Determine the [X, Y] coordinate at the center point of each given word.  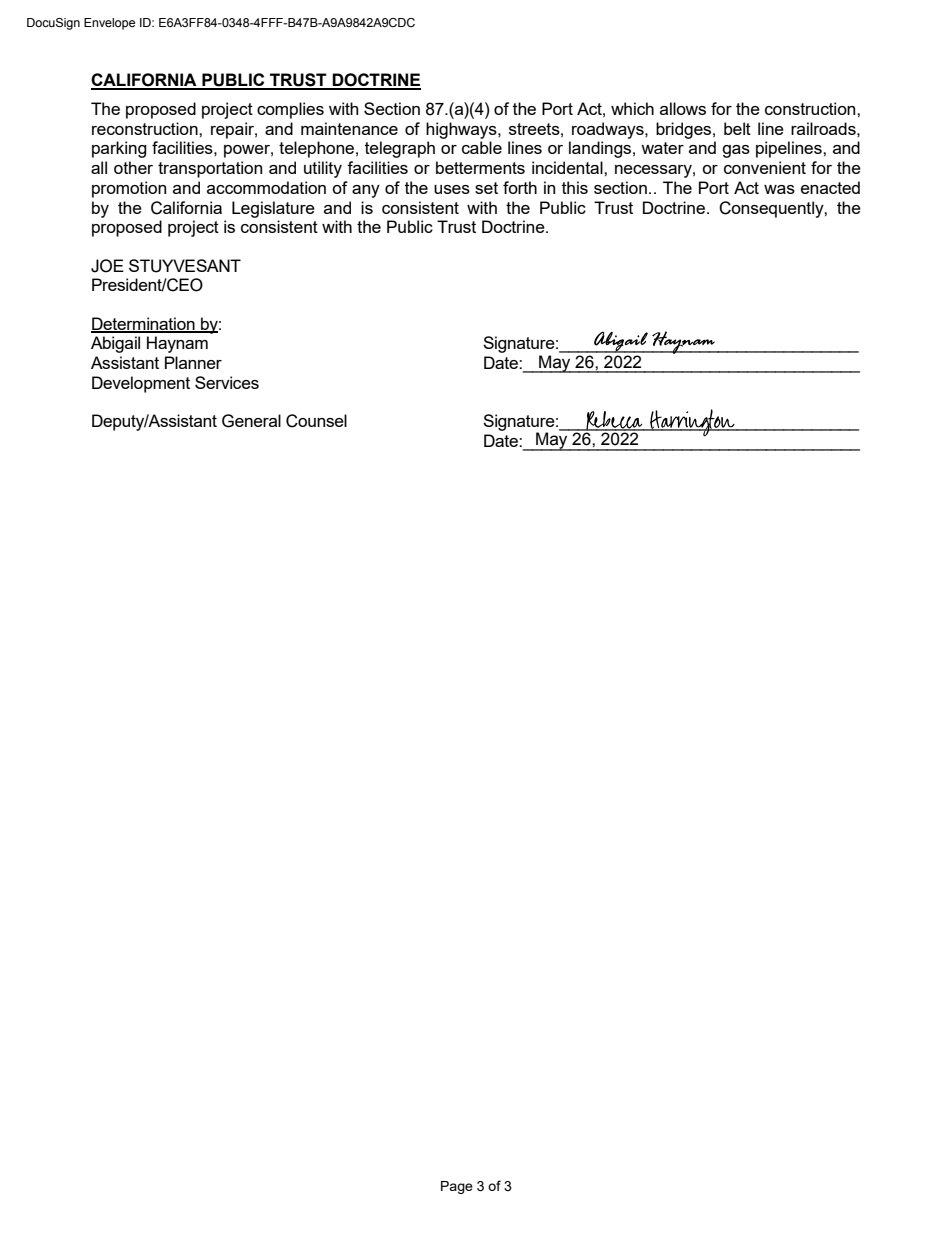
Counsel [316, 421]
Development [141, 384]
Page [457, 1187]
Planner [193, 362]
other [133, 167]
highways [462, 130]
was [779, 189]
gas [736, 151]
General [251, 421]
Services [227, 382]
